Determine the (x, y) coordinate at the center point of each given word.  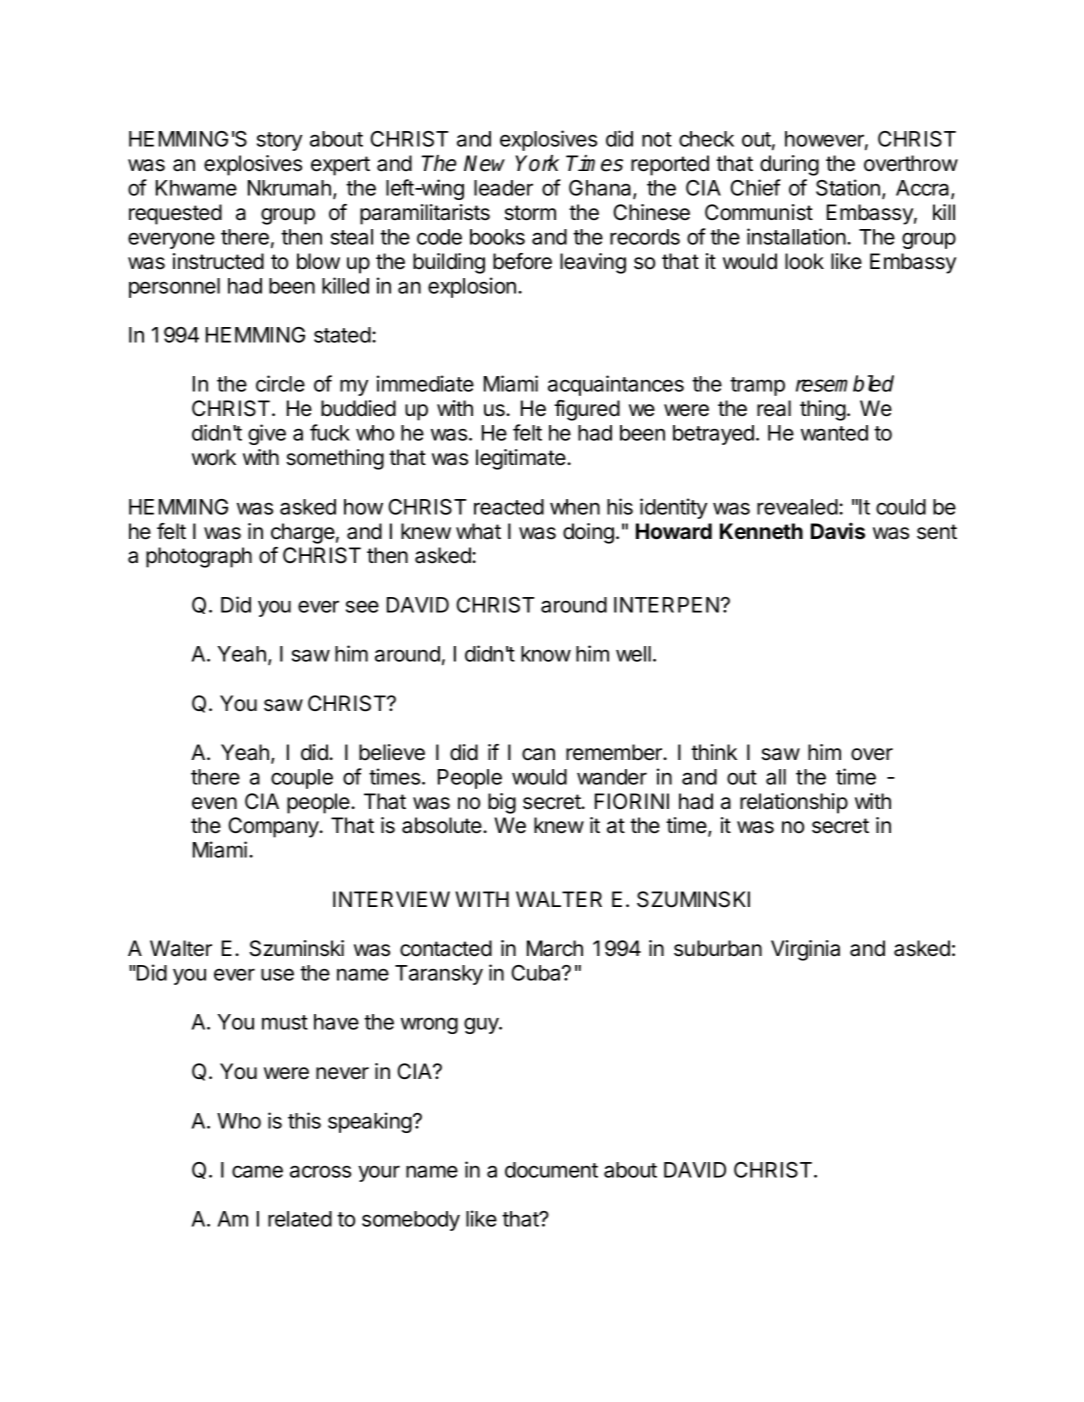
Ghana (601, 189)
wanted (834, 433)
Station (848, 187)
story (279, 141)
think (714, 752)
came (257, 1171)
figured (587, 410)
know (546, 654)
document (551, 1170)
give (267, 434)
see (362, 606)
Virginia (805, 950)
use (277, 974)
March (555, 948)
